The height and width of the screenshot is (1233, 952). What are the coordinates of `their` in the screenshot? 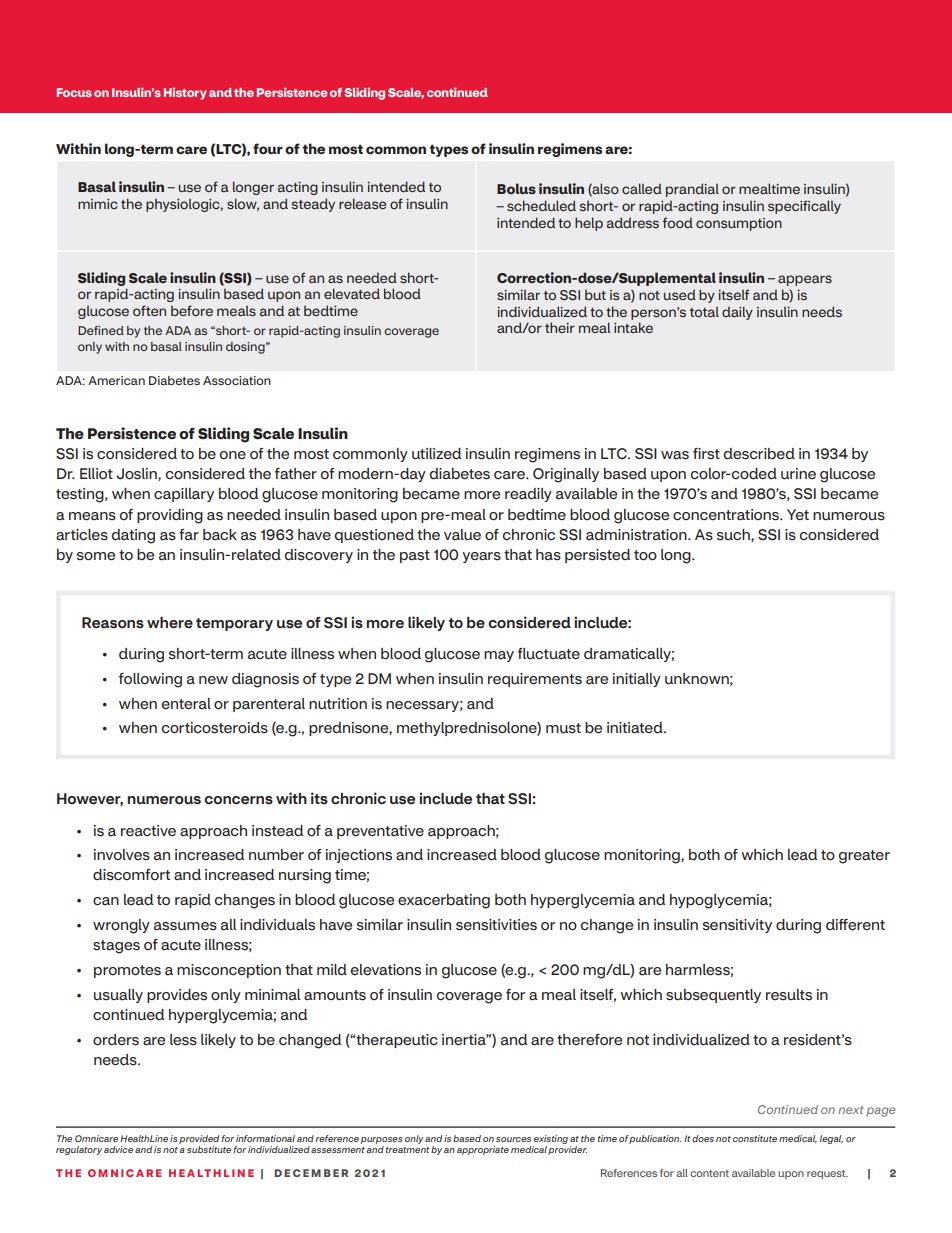 It's located at (560, 327).
